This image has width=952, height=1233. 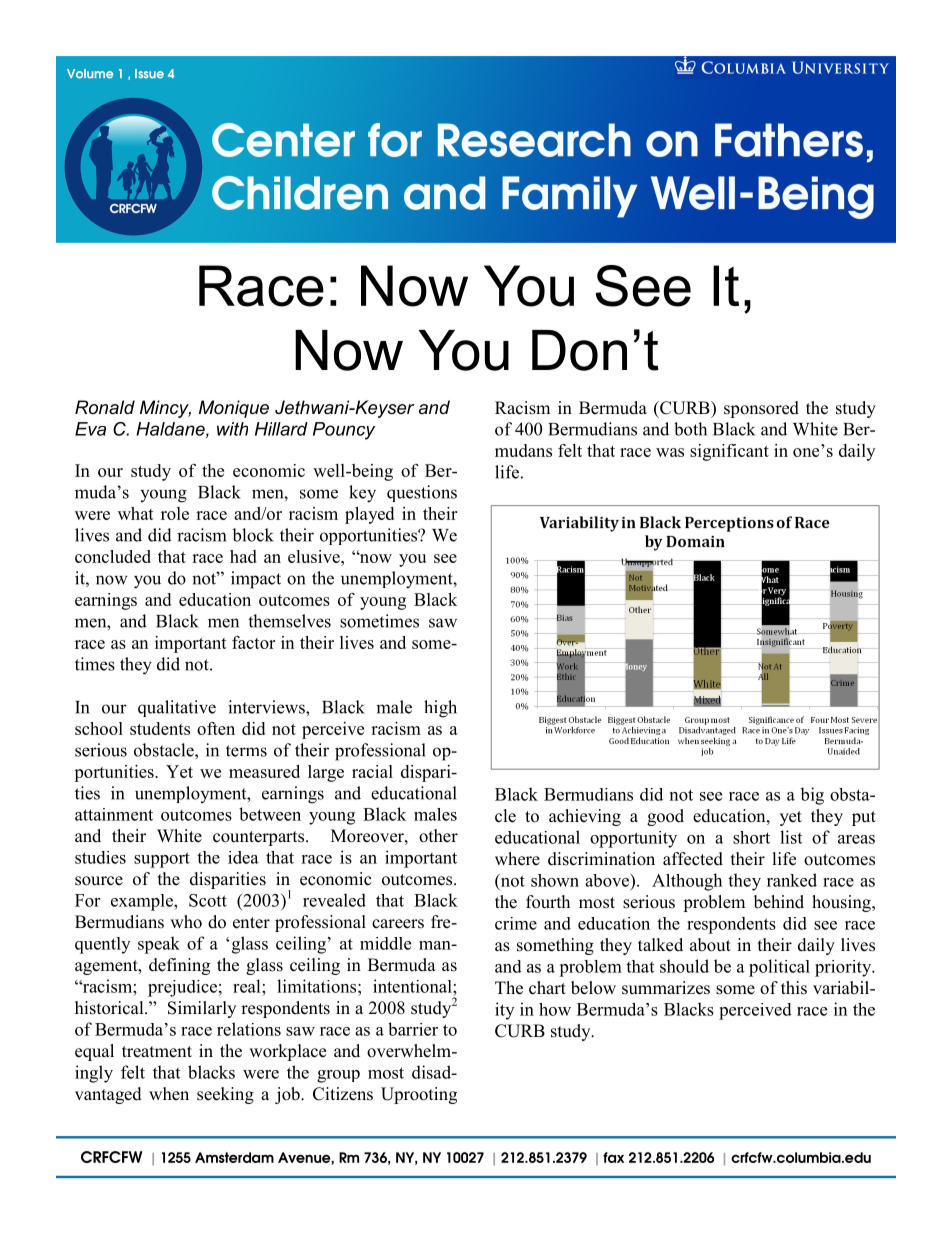 I want to click on high, so click(x=440, y=709).
